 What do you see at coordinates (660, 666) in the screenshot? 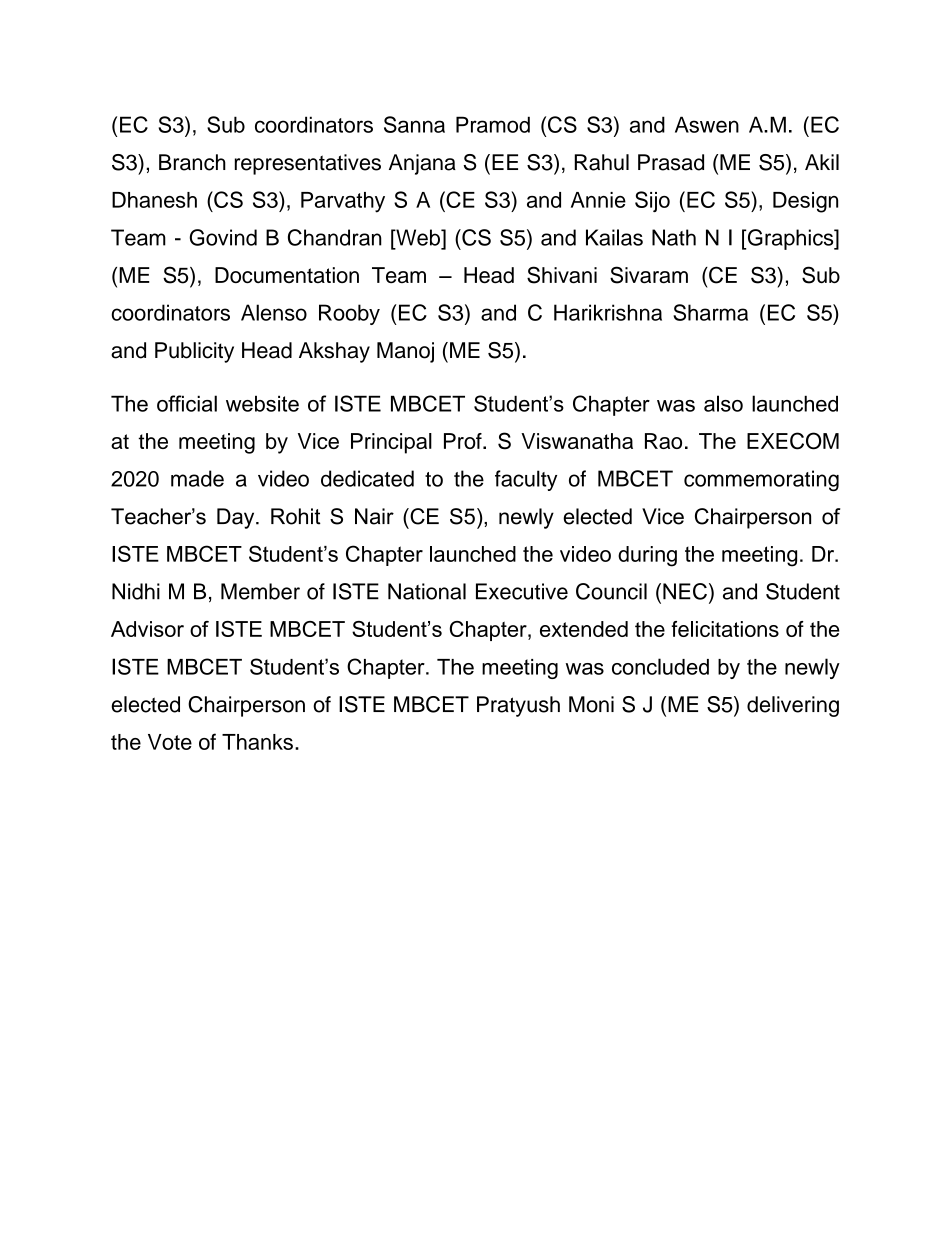
I see `concluded` at bounding box center [660, 666].
